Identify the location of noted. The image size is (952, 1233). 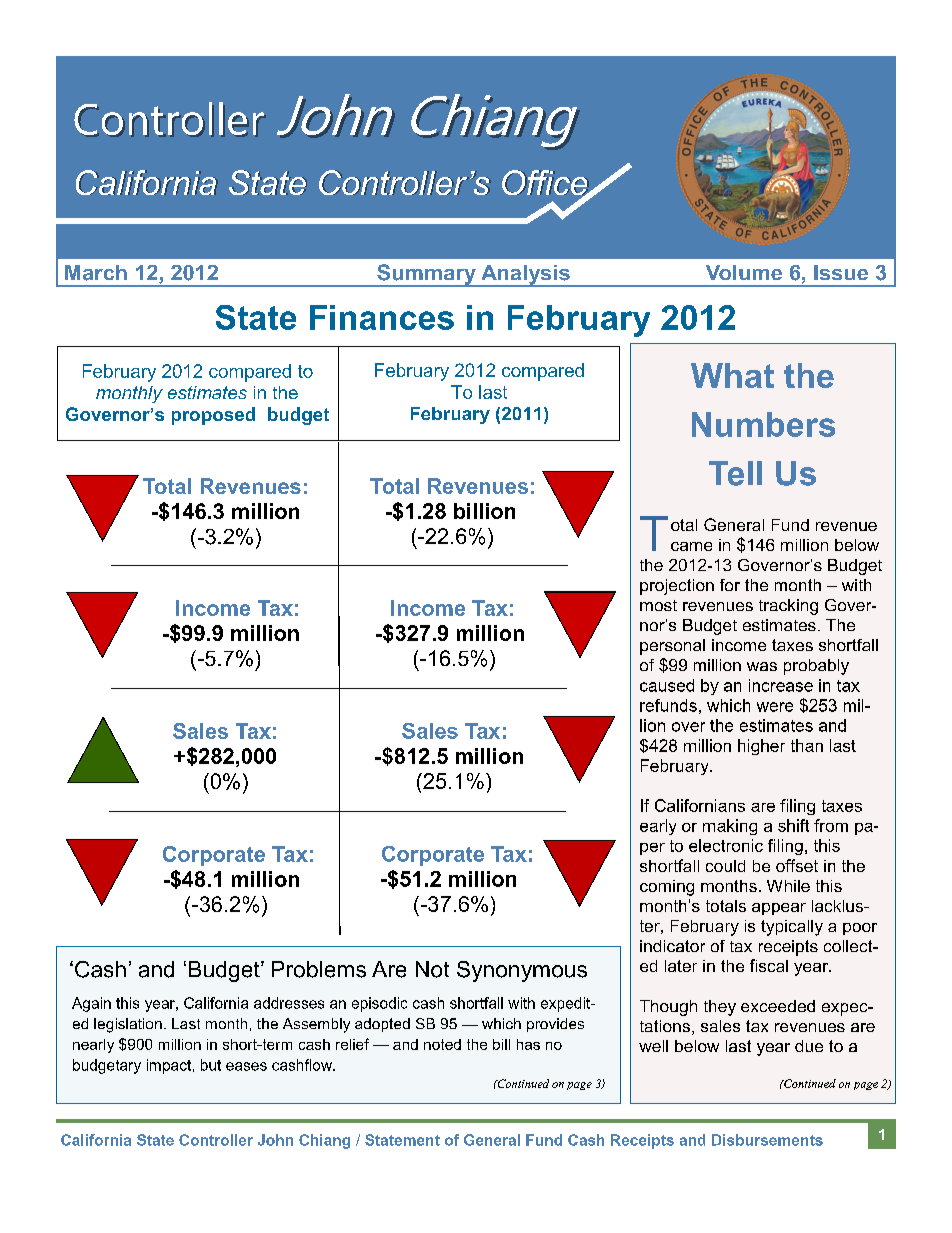
(442, 1044).
